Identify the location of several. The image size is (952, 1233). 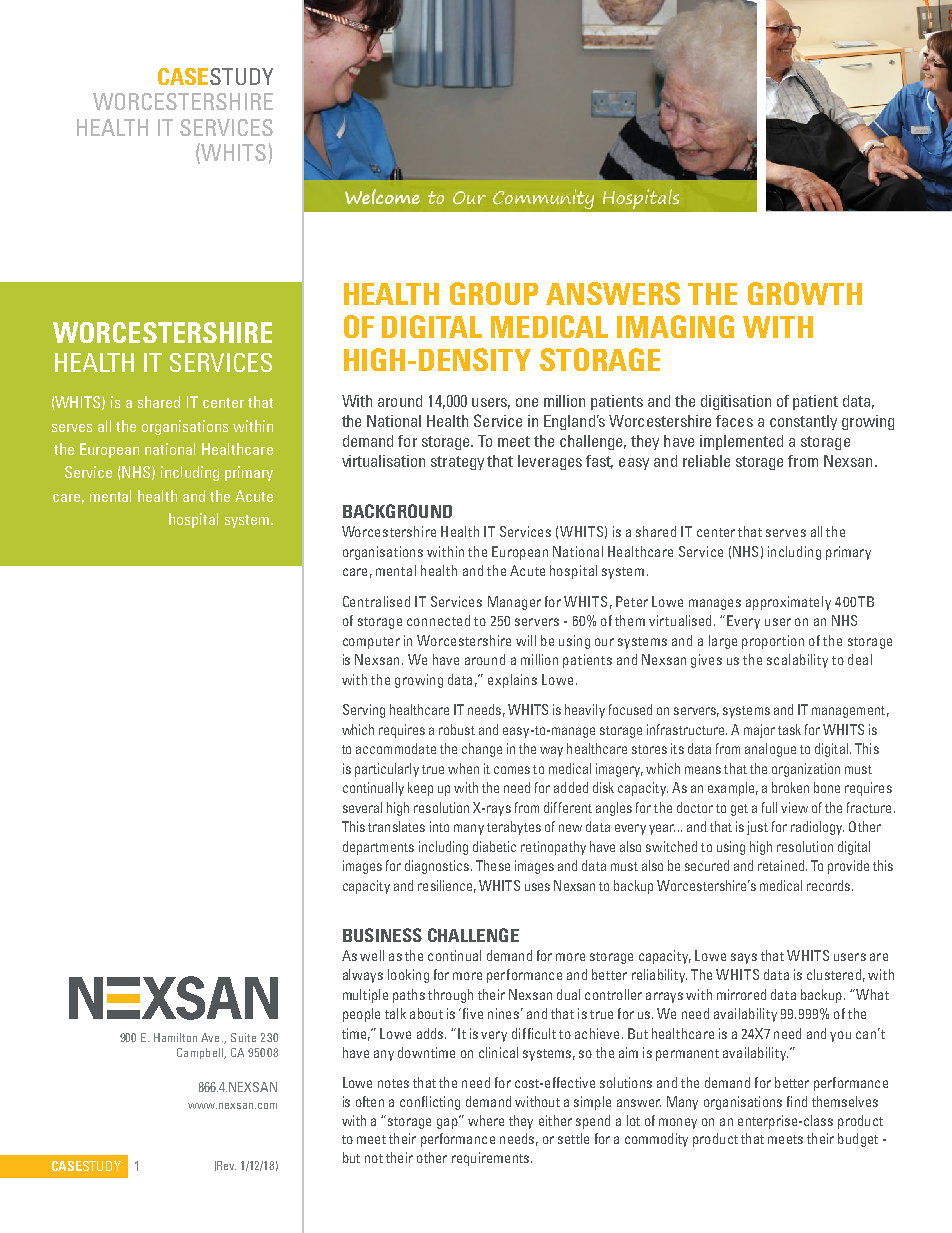
(362, 807).
